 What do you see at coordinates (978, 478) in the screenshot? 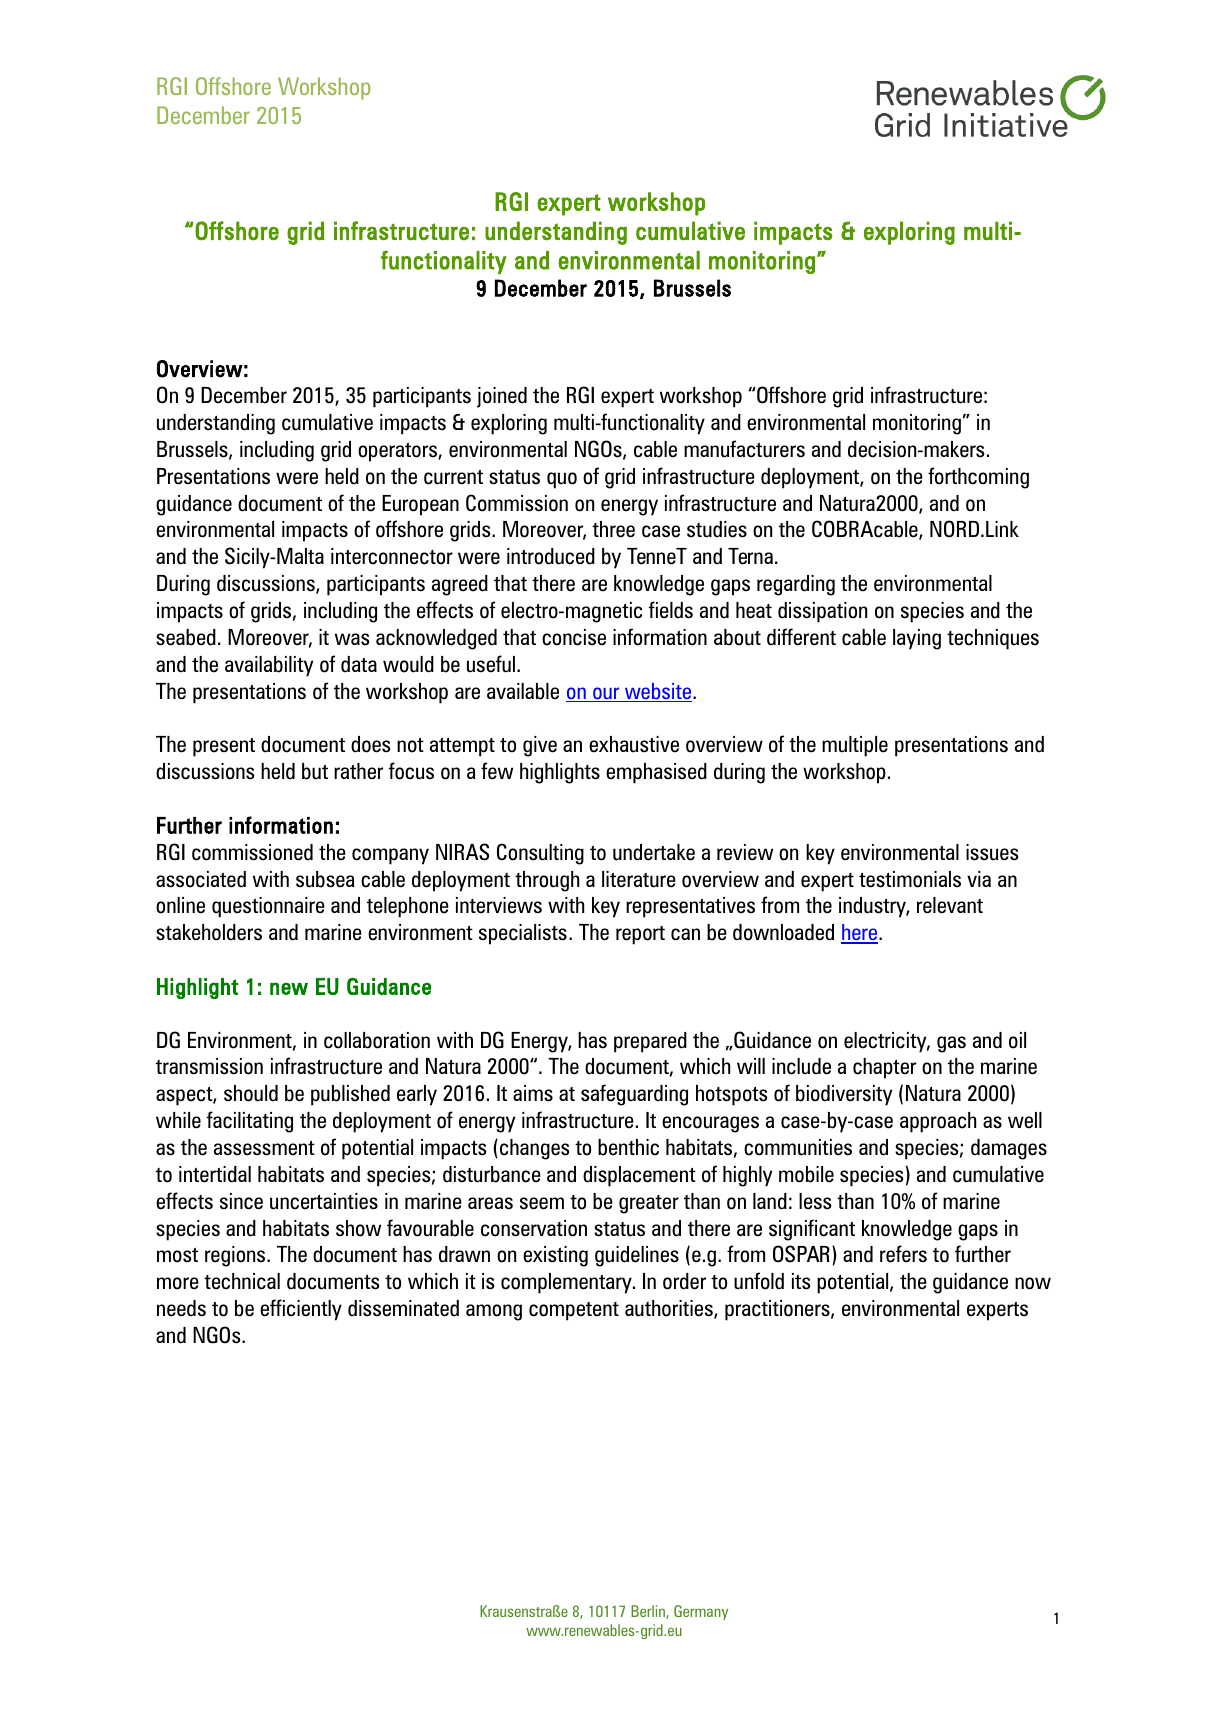
I see `forthcoming` at bounding box center [978, 478].
